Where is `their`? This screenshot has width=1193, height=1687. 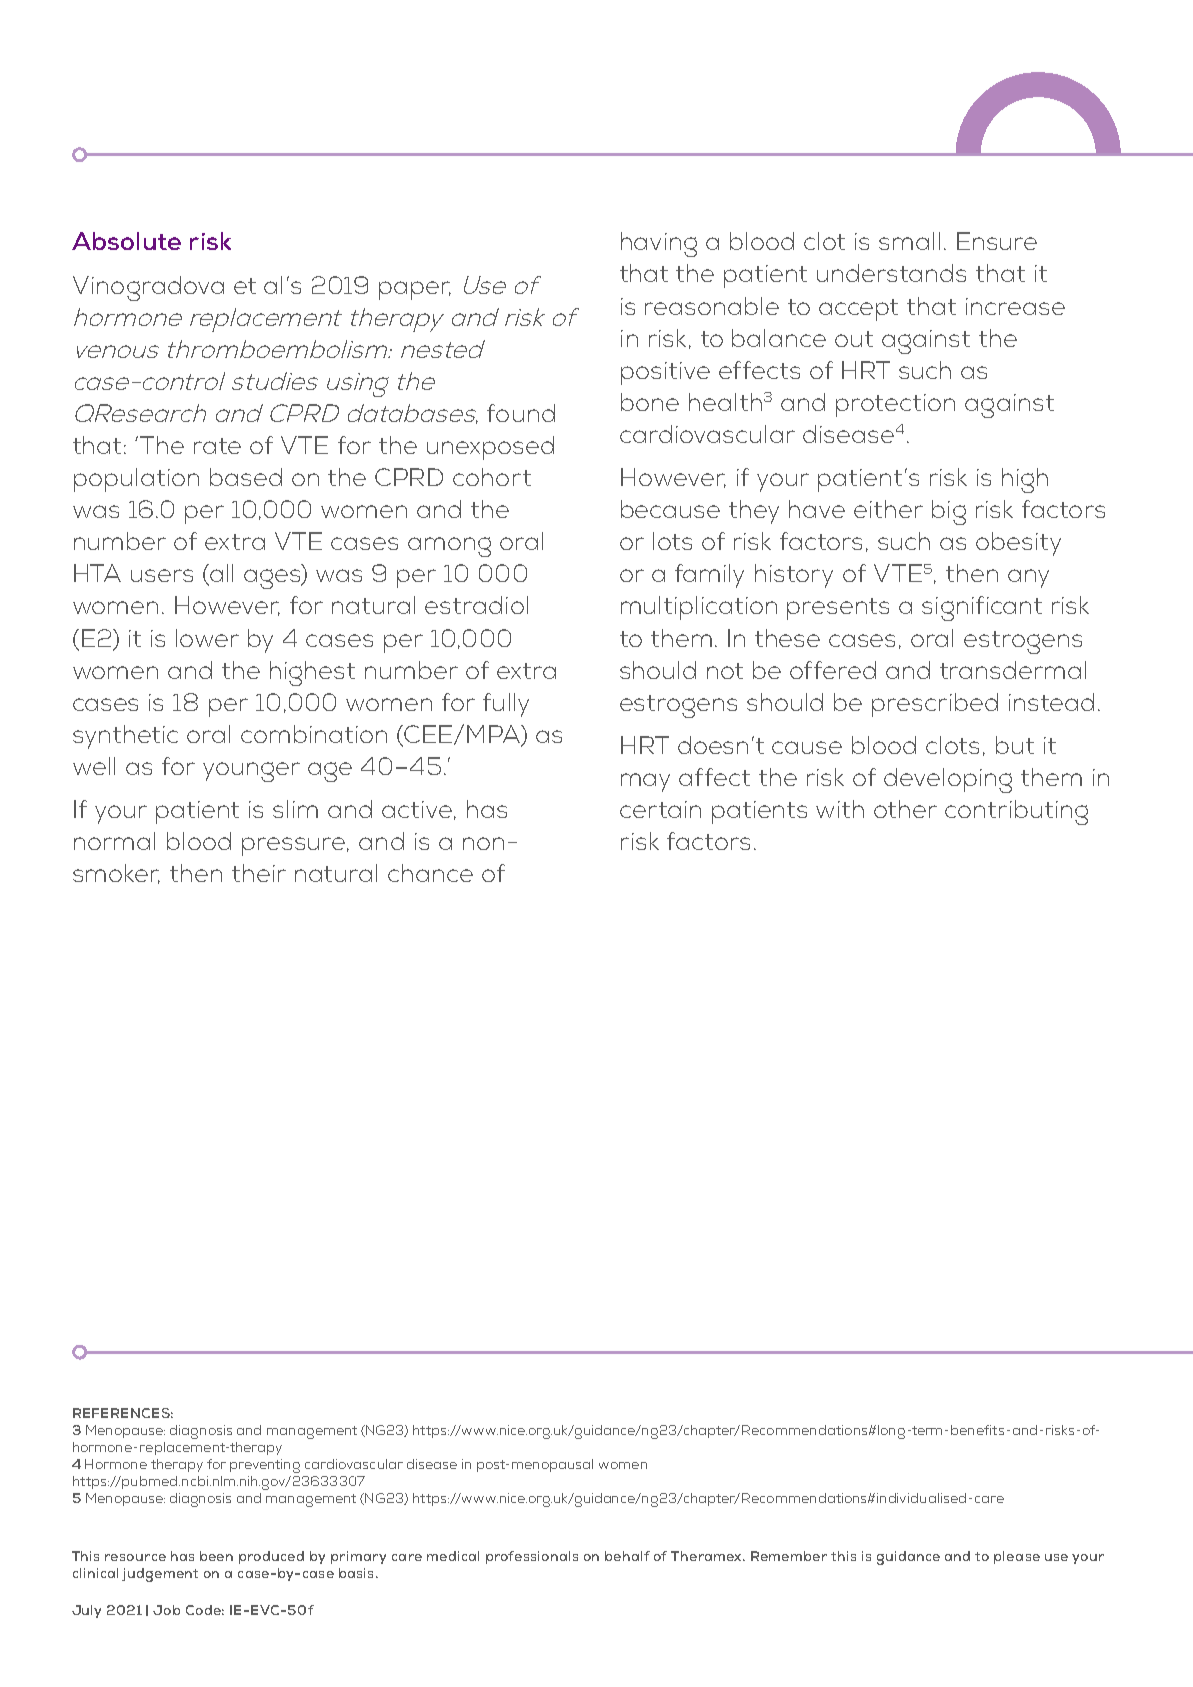 their is located at coordinates (259, 873).
